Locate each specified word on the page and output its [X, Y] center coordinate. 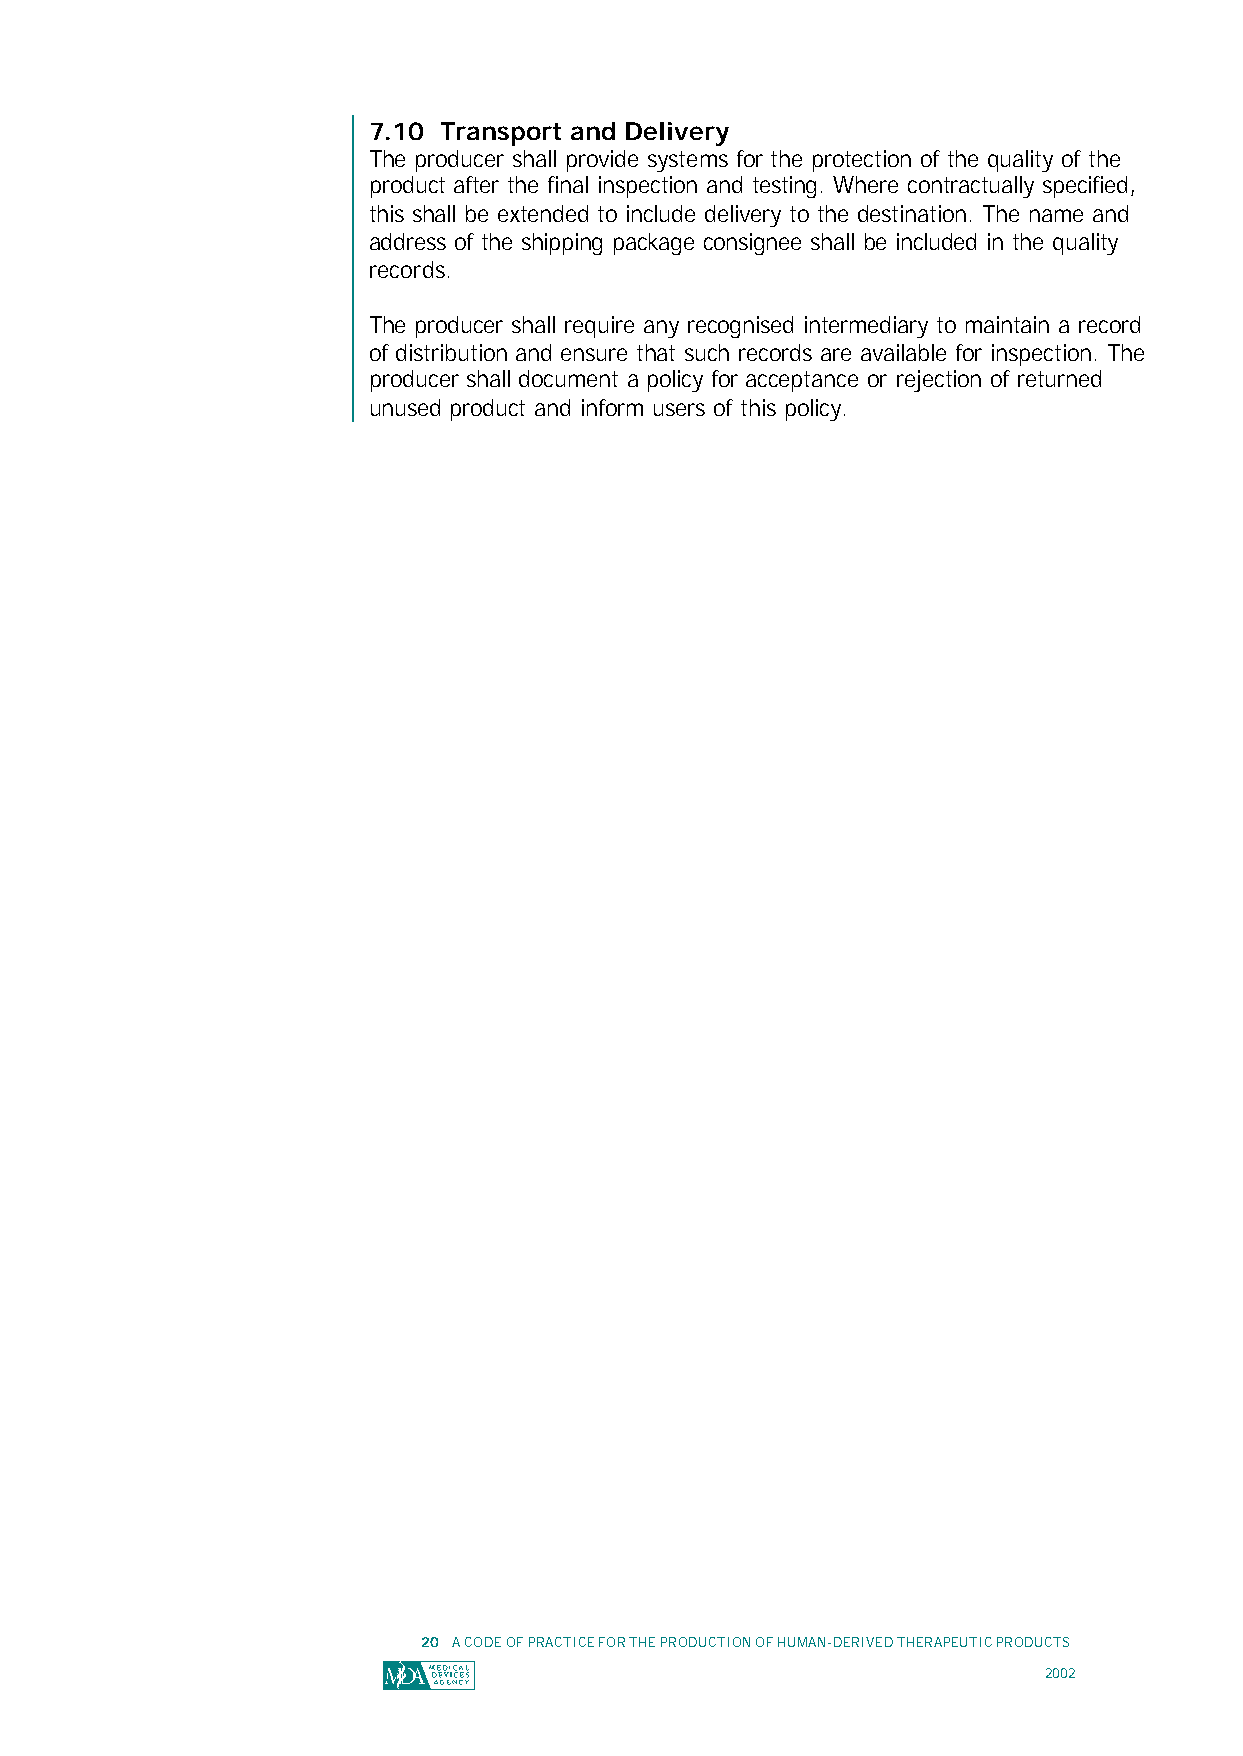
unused [405, 407]
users [679, 409]
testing [784, 187]
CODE [483, 1642]
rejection [939, 381]
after [476, 184]
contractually [971, 187]
